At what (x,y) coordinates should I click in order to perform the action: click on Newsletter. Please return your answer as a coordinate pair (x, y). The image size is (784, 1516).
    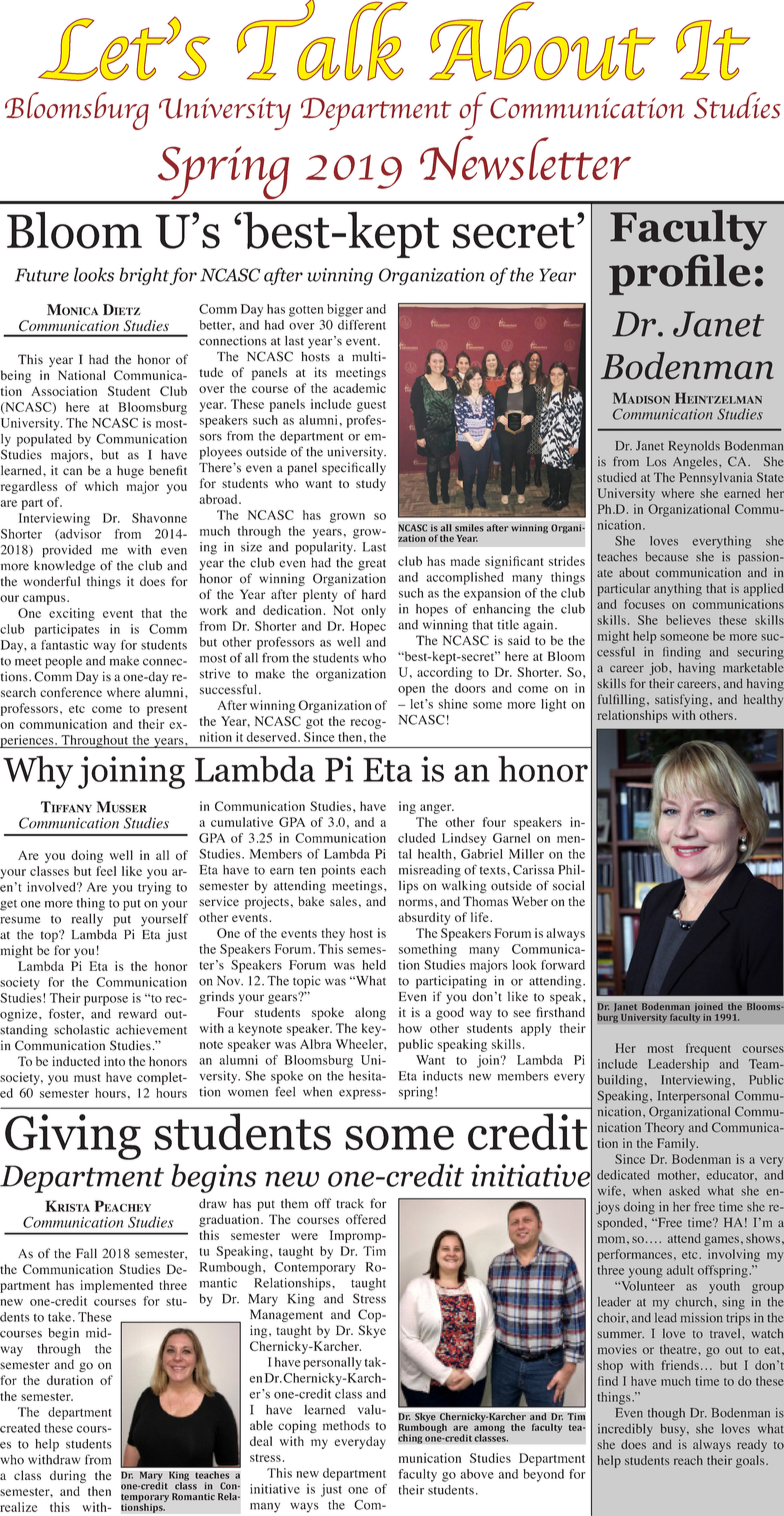
    Looking at the image, I should click on (525, 157).
